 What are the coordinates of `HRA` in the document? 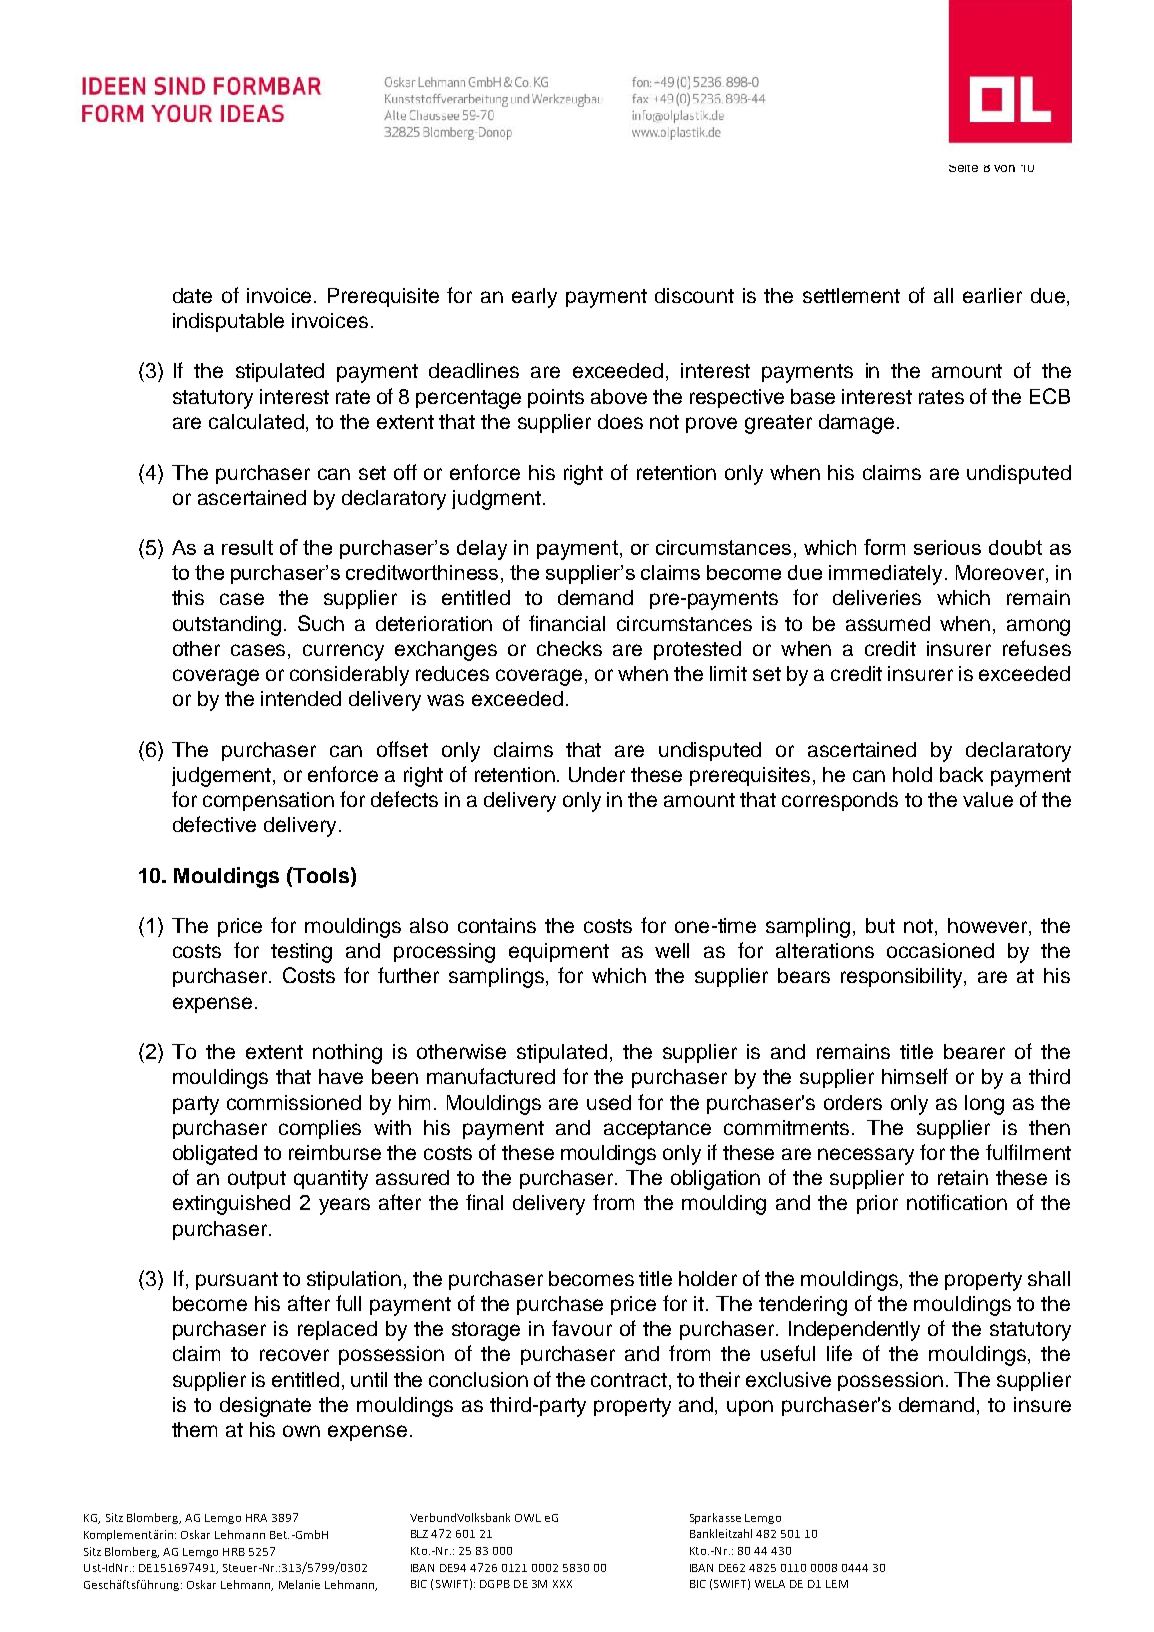 It's located at (256, 1518).
